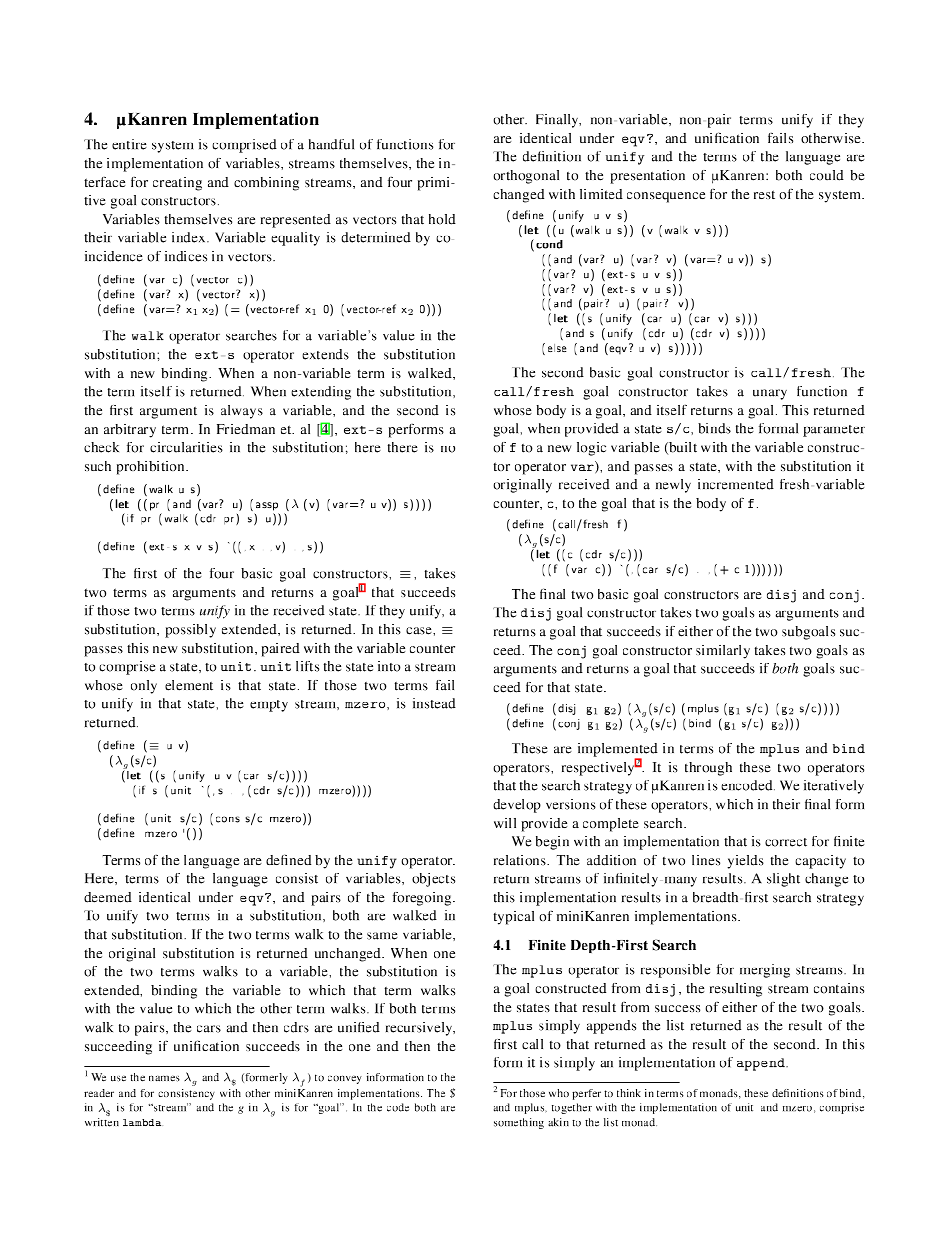 The image size is (952, 1233). Describe the element at coordinates (177, 184) in the screenshot. I see `creating` at that location.
